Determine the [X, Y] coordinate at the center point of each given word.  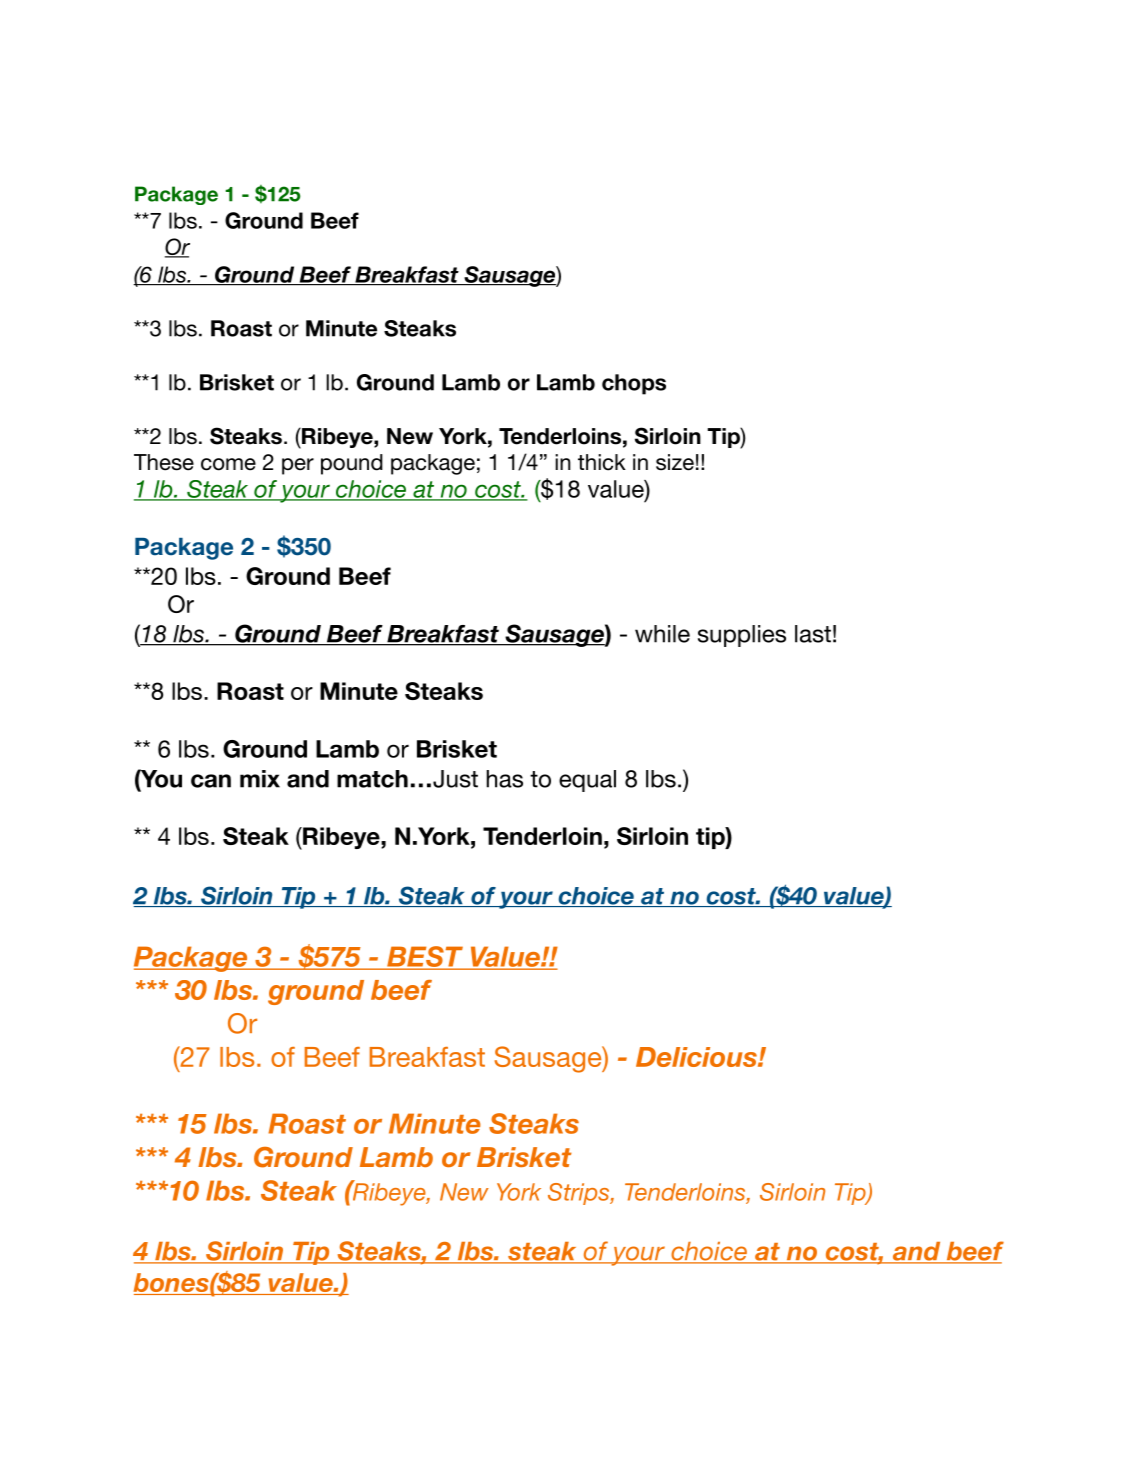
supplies [742, 636]
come [228, 464]
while [662, 634]
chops [634, 384]
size [675, 462]
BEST [425, 957]
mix [260, 779]
